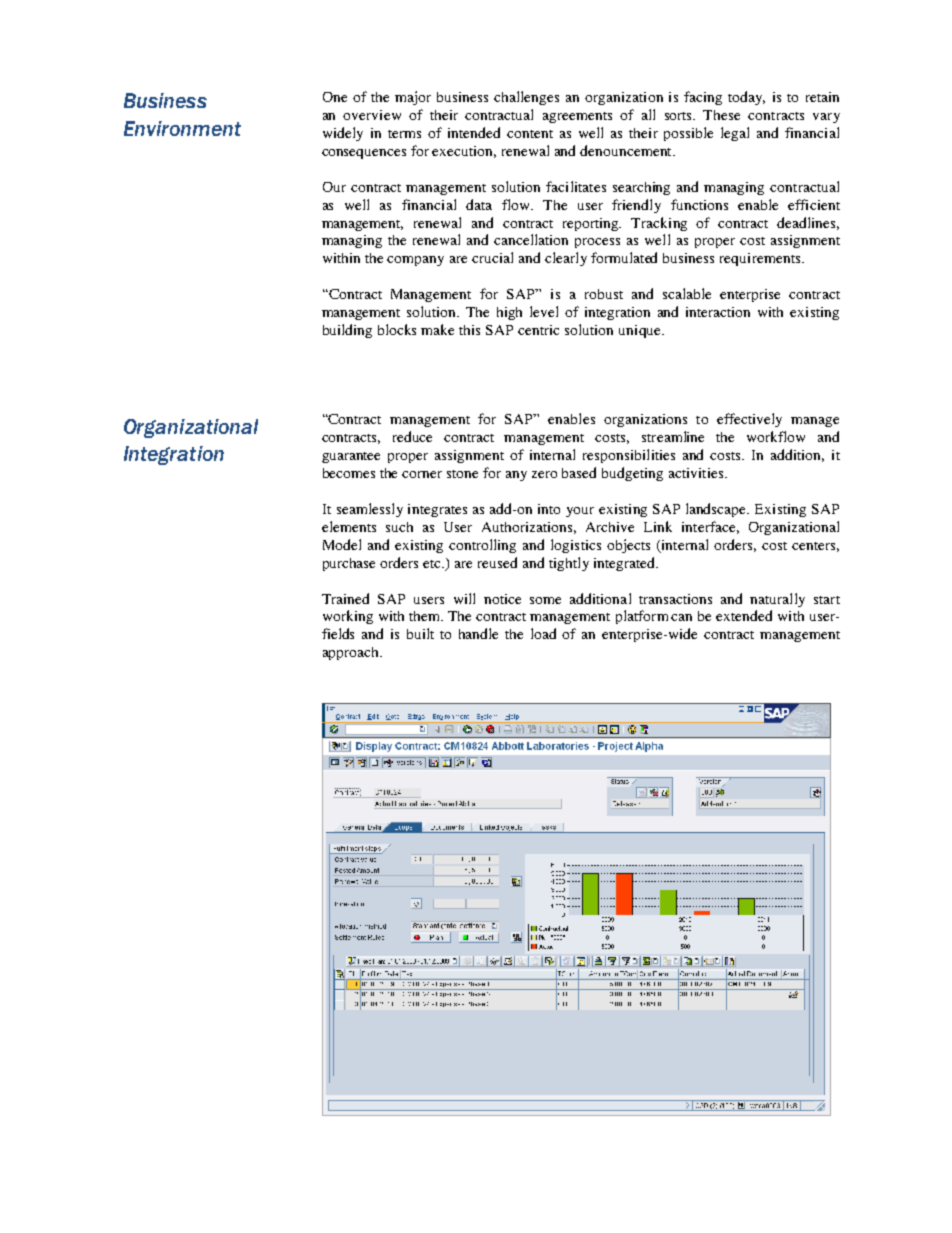 The height and width of the screenshot is (1233, 952). I want to click on working, so click(348, 617).
